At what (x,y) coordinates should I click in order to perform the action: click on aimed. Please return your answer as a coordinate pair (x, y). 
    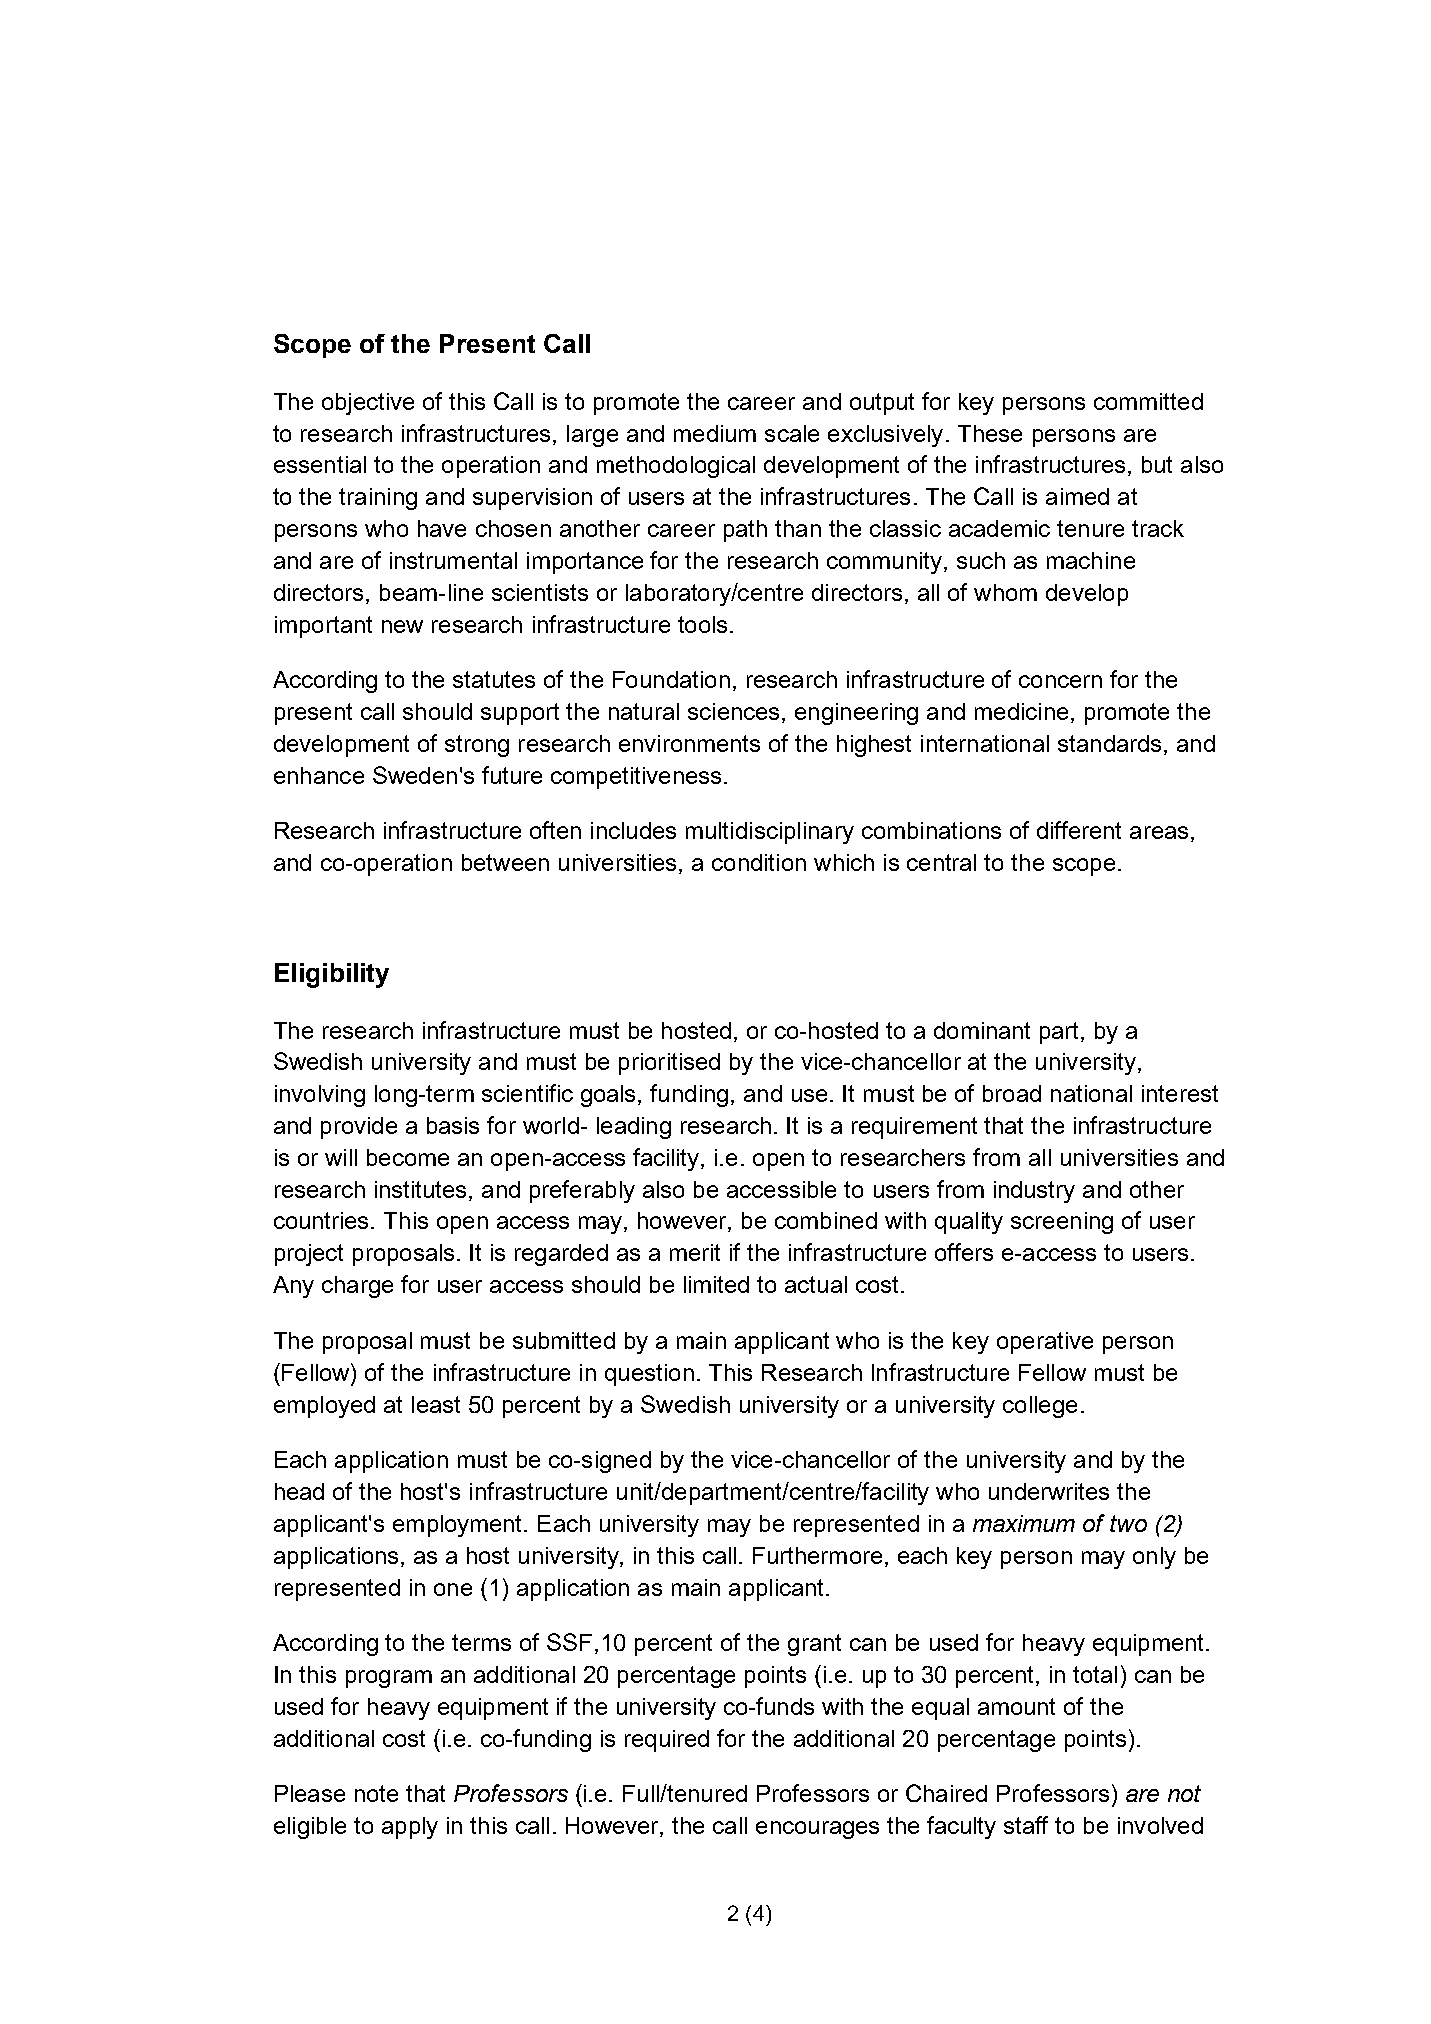
    Looking at the image, I should click on (1077, 496).
